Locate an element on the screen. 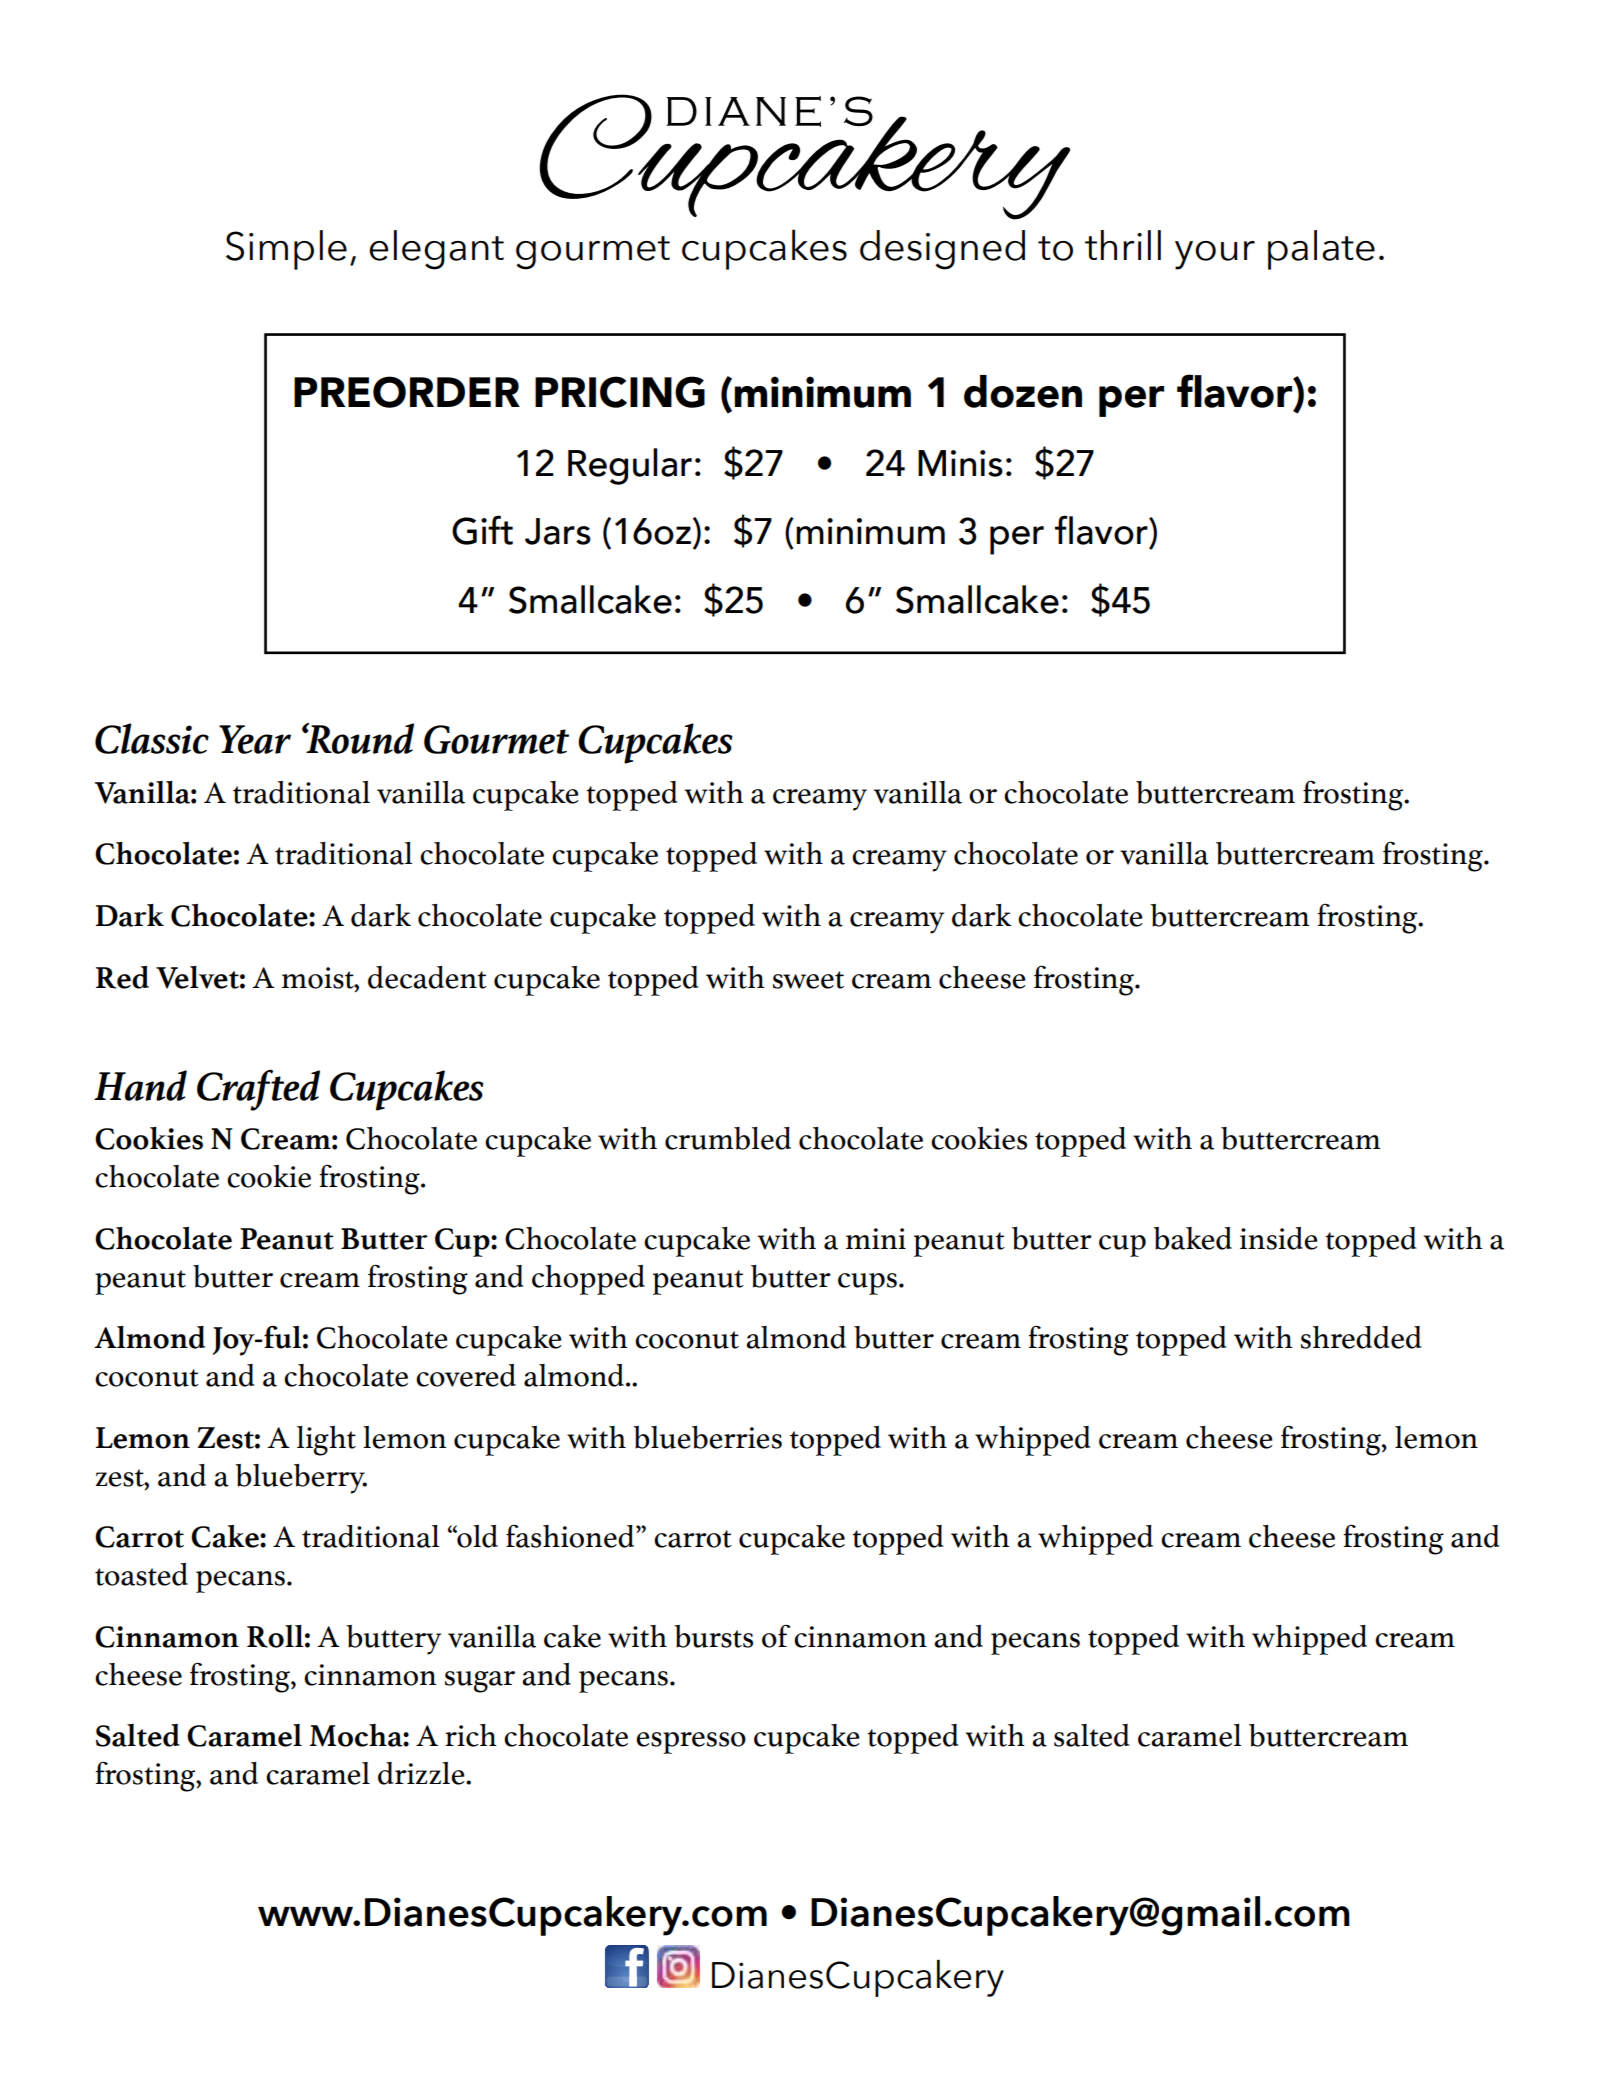 The width and height of the screenshot is (1610, 2084). baked is located at coordinates (1192, 1238).
